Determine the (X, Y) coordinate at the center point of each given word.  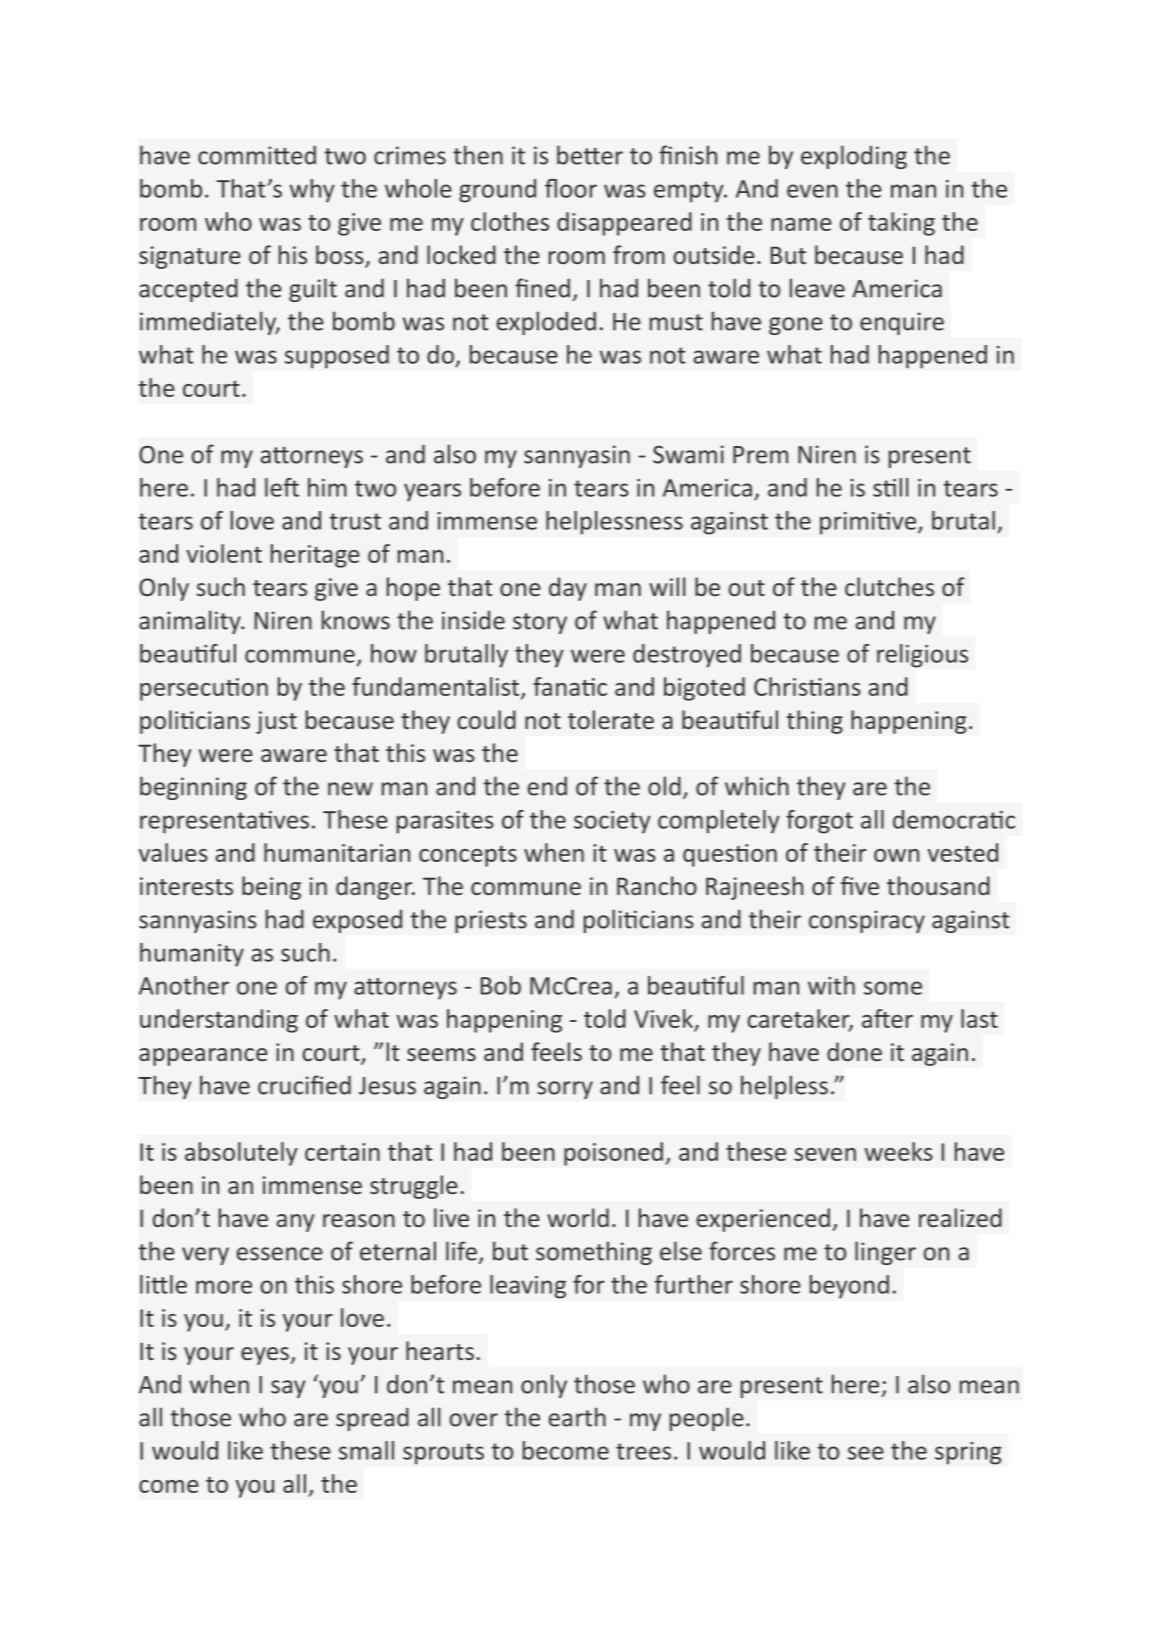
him (327, 487)
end (547, 786)
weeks (899, 1151)
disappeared (624, 224)
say (288, 1389)
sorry (565, 1090)
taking (901, 224)
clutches (889, 586)
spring (968, 1453)
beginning (193, 788)
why (312, 191)
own (896, 855)
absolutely (241, 1154)
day (568, 589)
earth (577, 1417)
